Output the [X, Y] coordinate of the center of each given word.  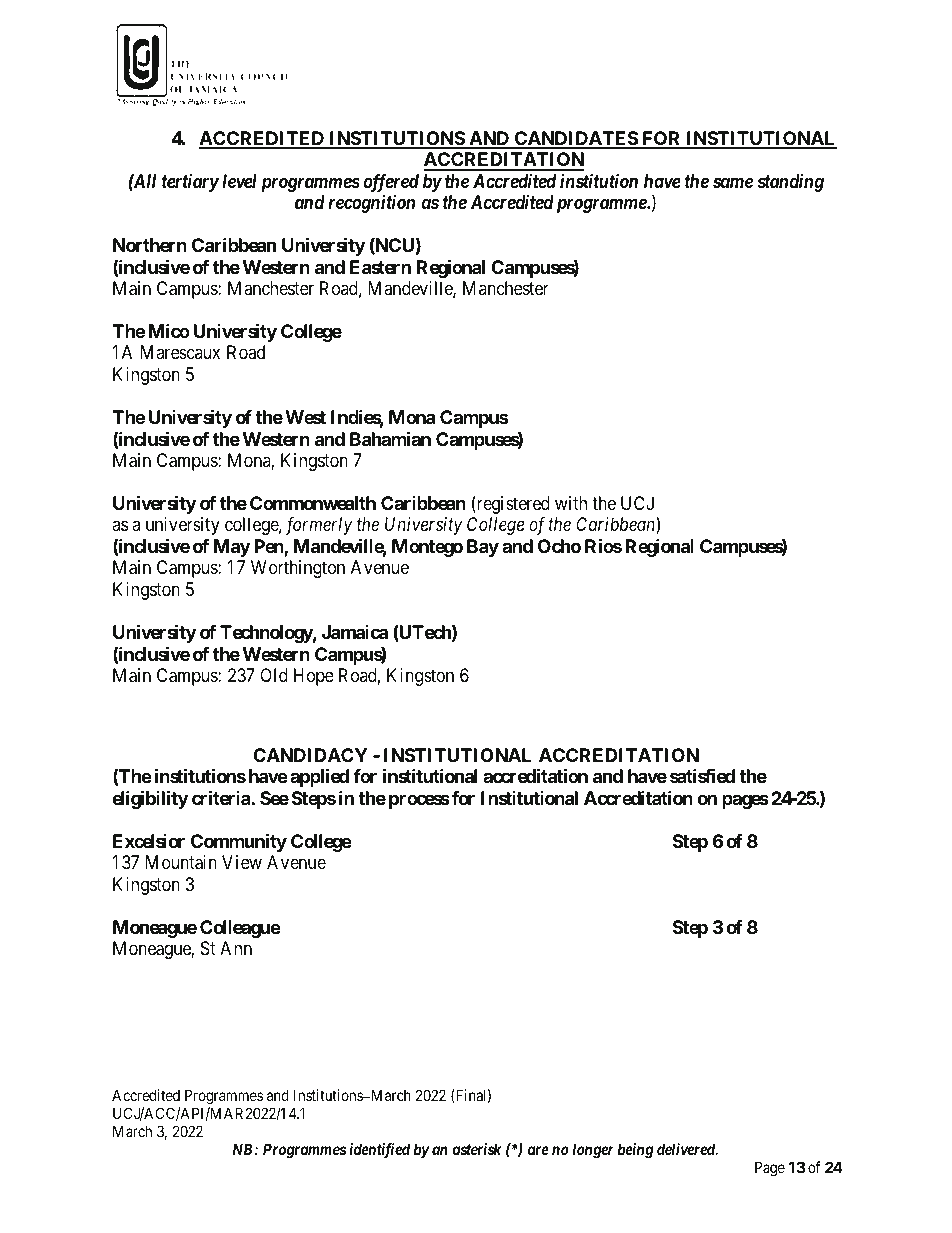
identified [379, 1151]
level [239, 181]
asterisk [476, 1149]
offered [391, 184]
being [635, 1151]
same [733, 182]
